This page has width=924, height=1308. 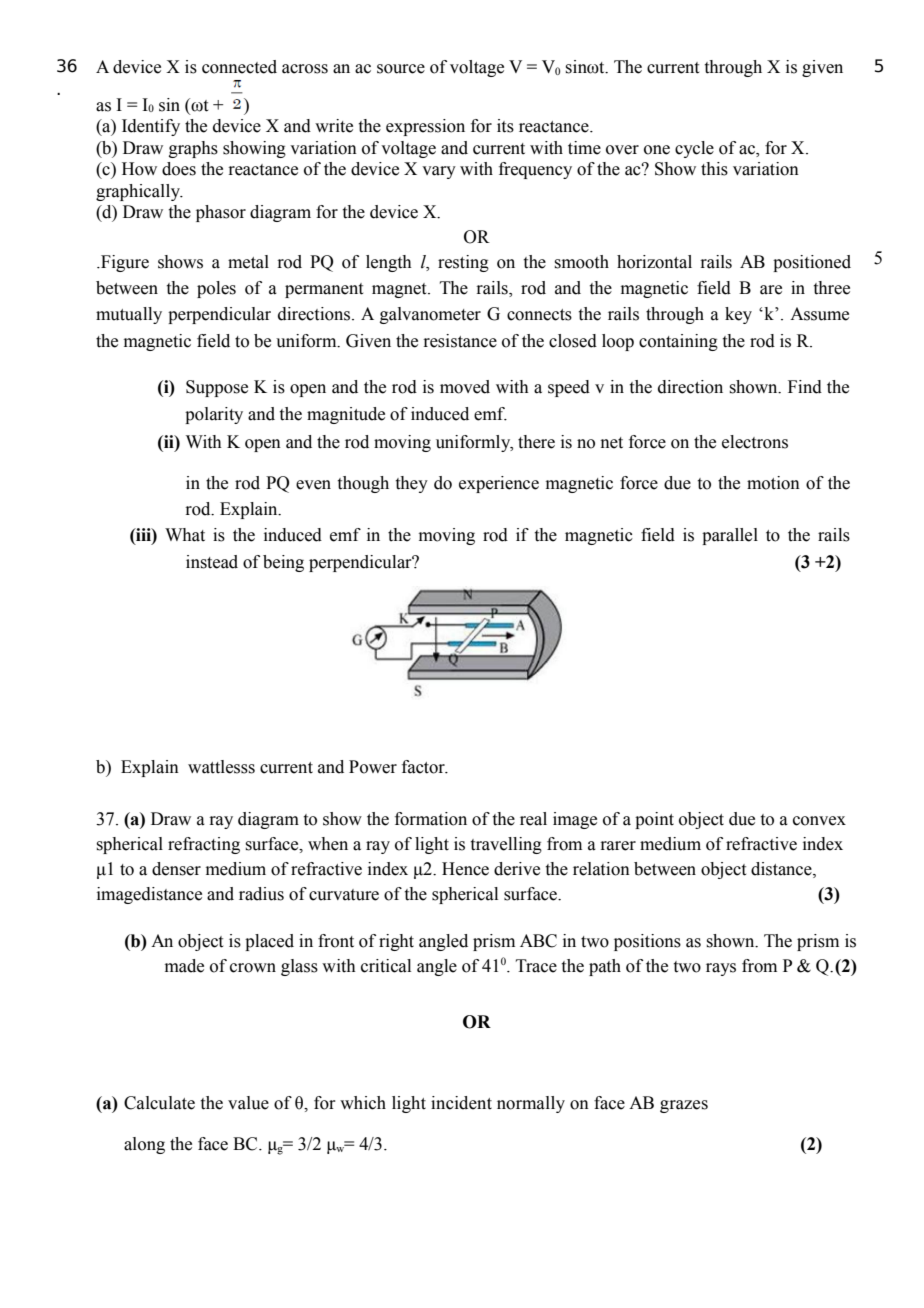 What do you see at coordinates (499, 484) in the page?
I see `experience` at bounding box center [499, 484].
